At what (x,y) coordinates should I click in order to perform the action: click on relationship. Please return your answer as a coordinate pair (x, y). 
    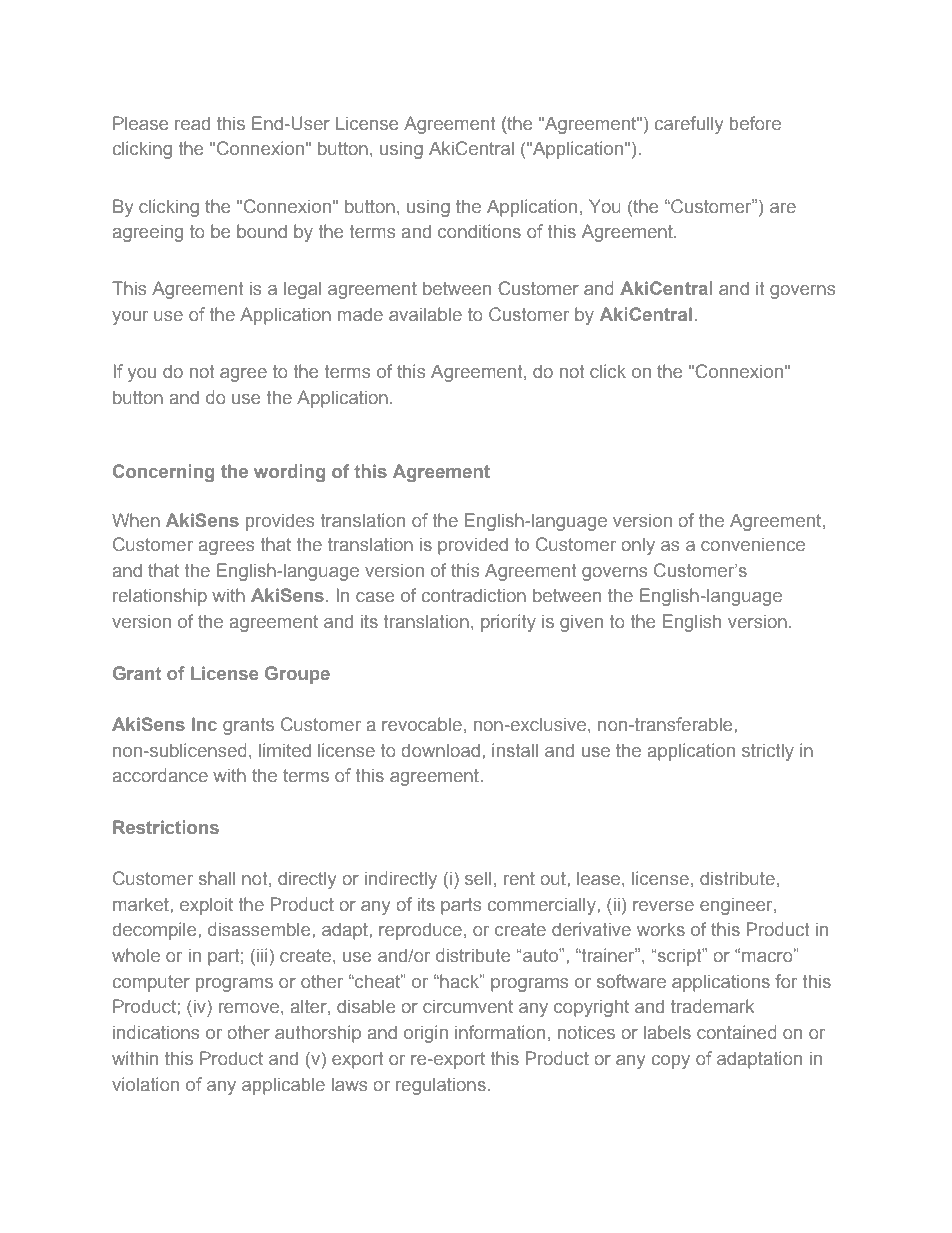
    Looking at the image, I should click on (160, 597).
